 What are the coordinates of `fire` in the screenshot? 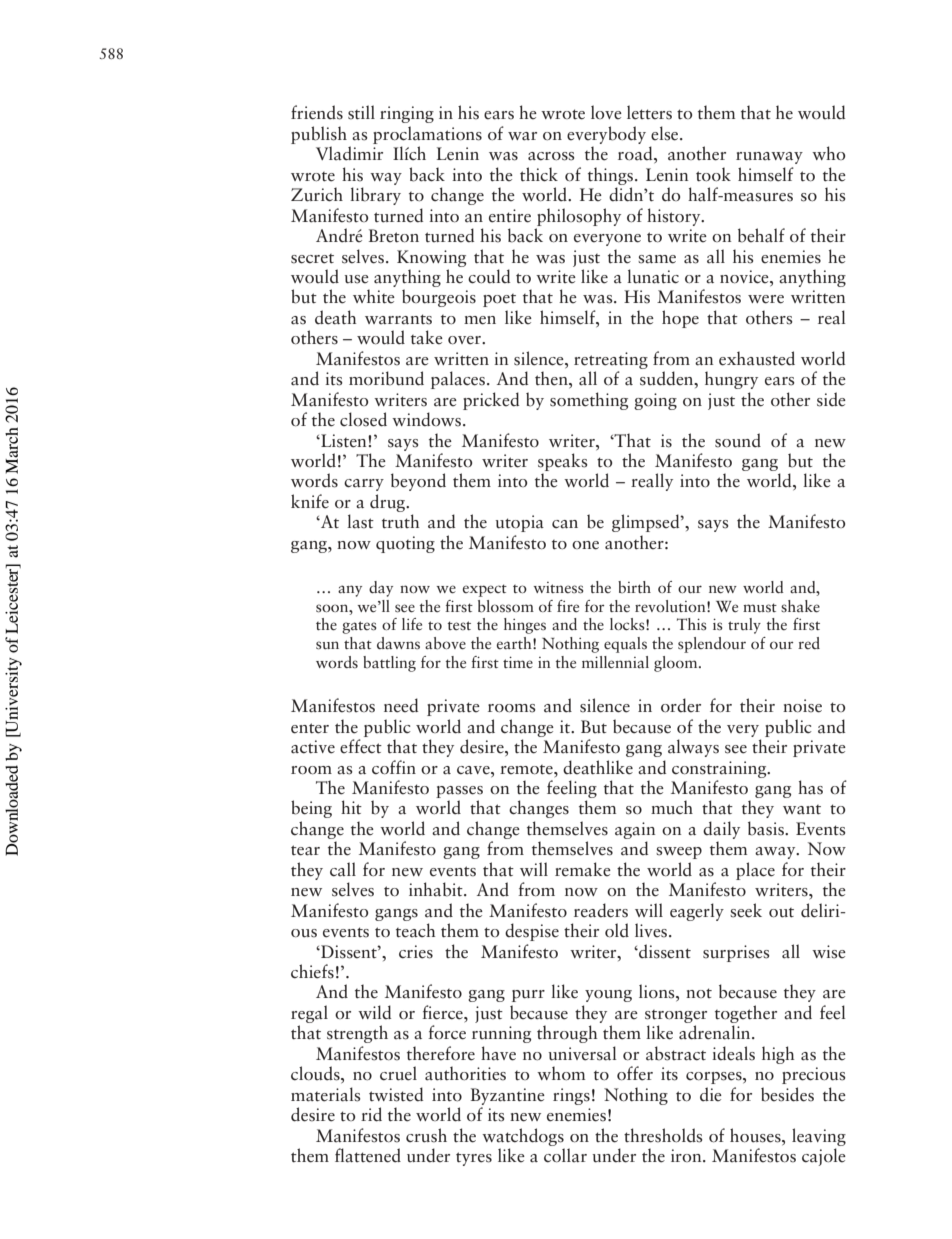 It's located at (568, 606).
